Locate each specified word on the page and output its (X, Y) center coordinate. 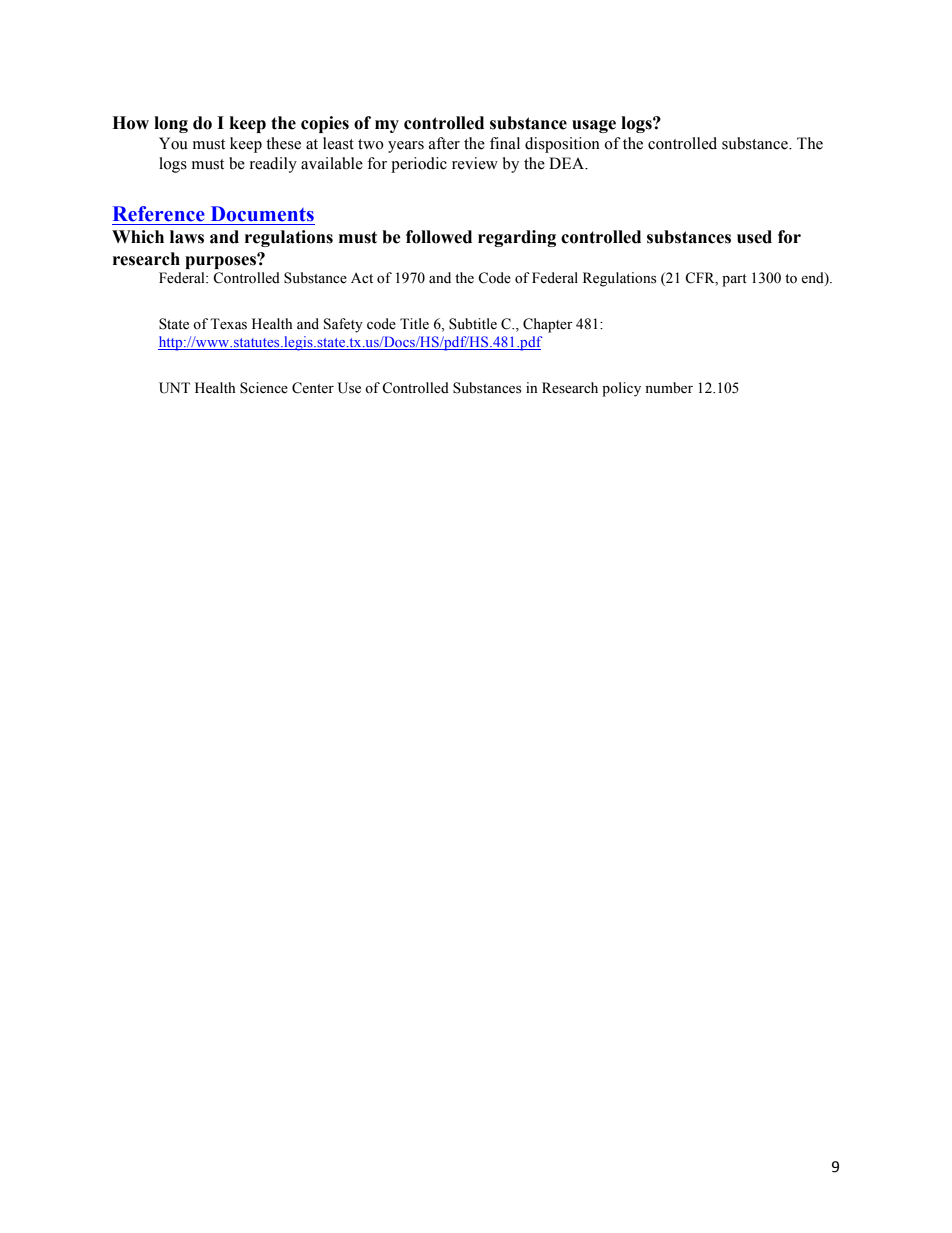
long (171, 124)
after (444, 143)
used (754, 237)
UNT (174, 388)
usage (594, 126)
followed (439, 237)
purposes (221, 261)
